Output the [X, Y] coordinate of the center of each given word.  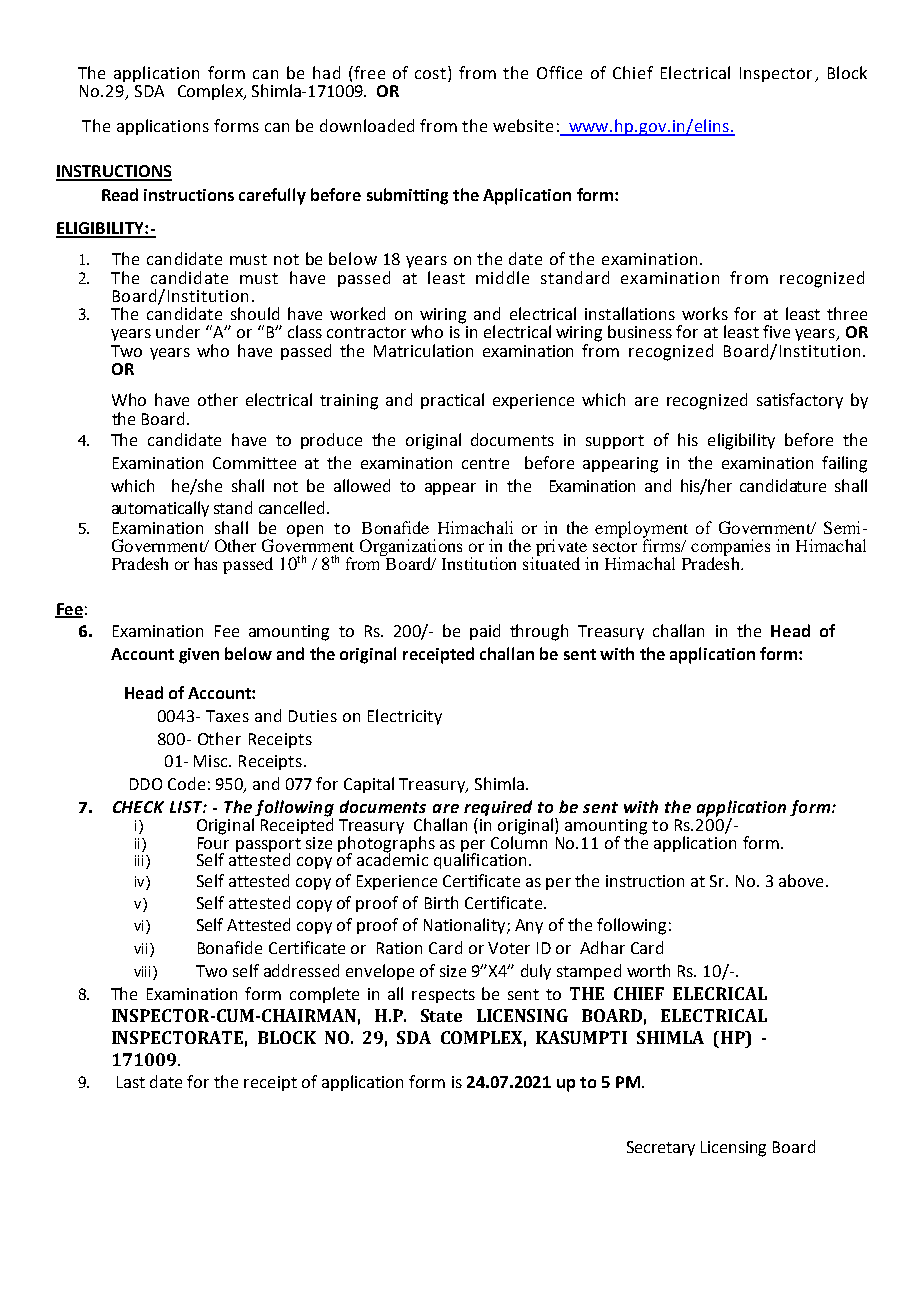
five [776, 331]
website [523, 125]
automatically [160, 509]
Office [559, 72]
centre [485, 463]
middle [502, 277]
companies [729, 549]
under [178, 331]
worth [648, 970]
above [801, 880]
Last [131, 1082]
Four [213, 841]
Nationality [466, 926]
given [199, 656]
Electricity [405, 717]
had [326, 72]
